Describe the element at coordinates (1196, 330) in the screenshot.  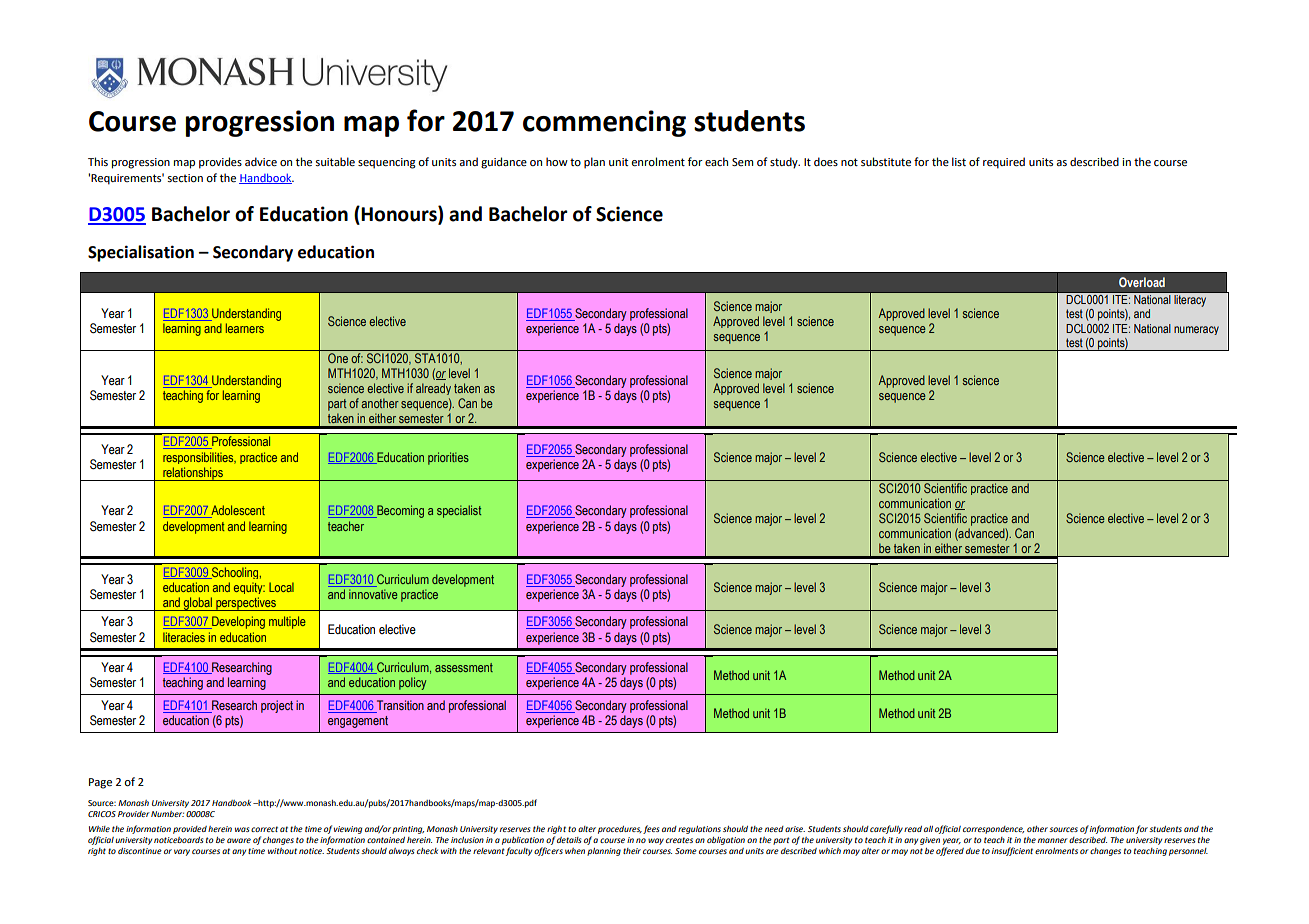
I see `numeracy` at that location.
